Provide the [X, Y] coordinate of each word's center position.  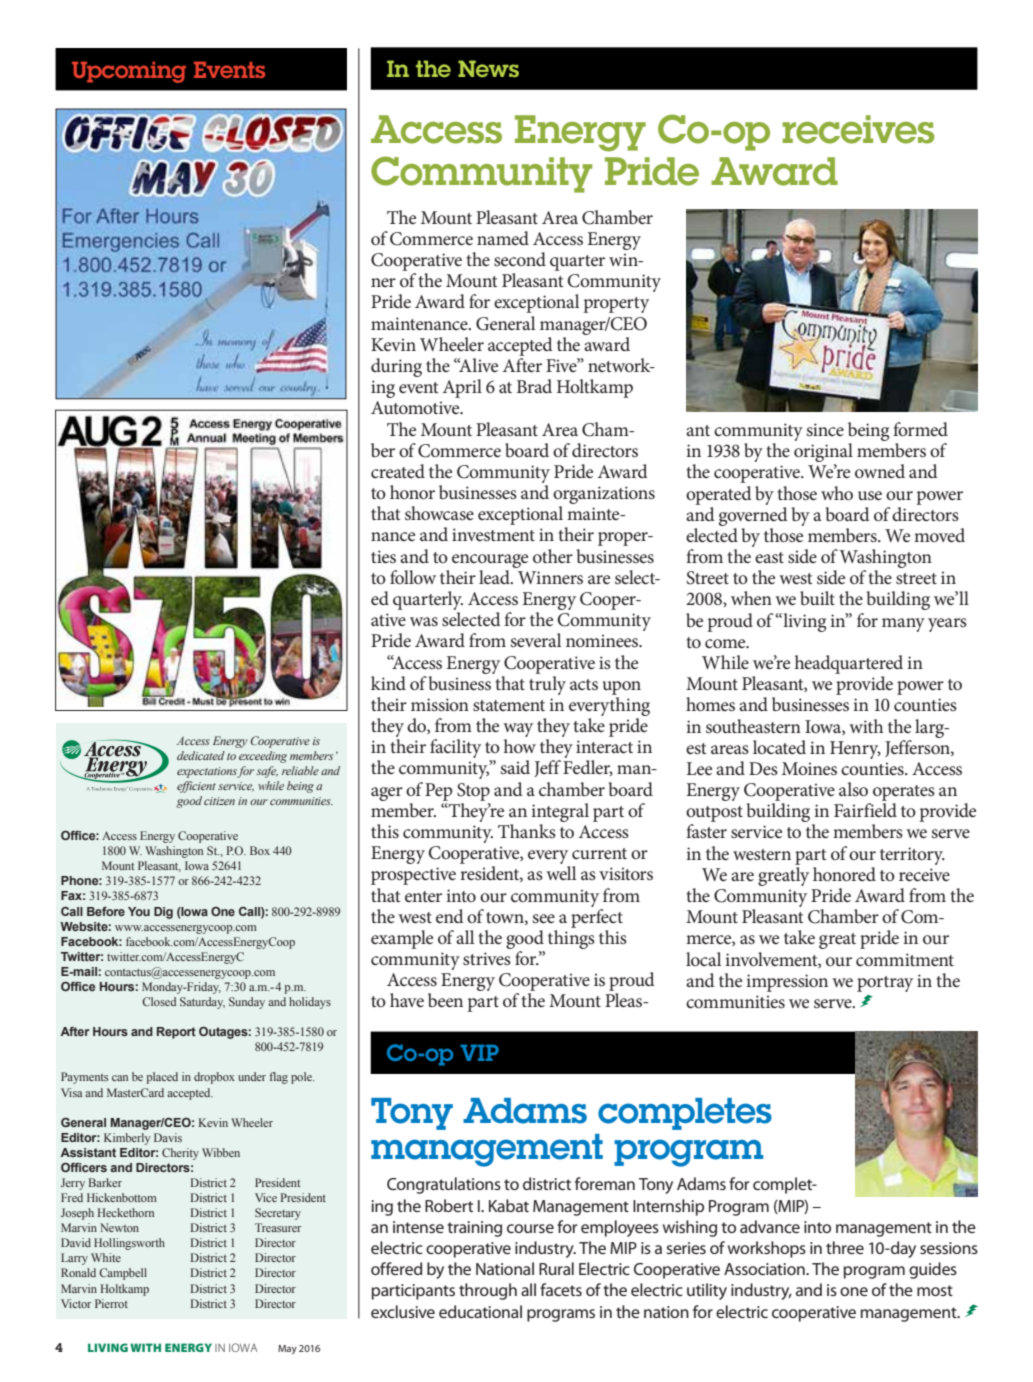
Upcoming [129, 72]
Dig [163, 913]
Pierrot [111, 1303]
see [543, 919]
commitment [905, 960]
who [837, 493]
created [398, 471]
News [488, 68]
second [520, 259]
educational [480, 1311]
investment [493, 535]
